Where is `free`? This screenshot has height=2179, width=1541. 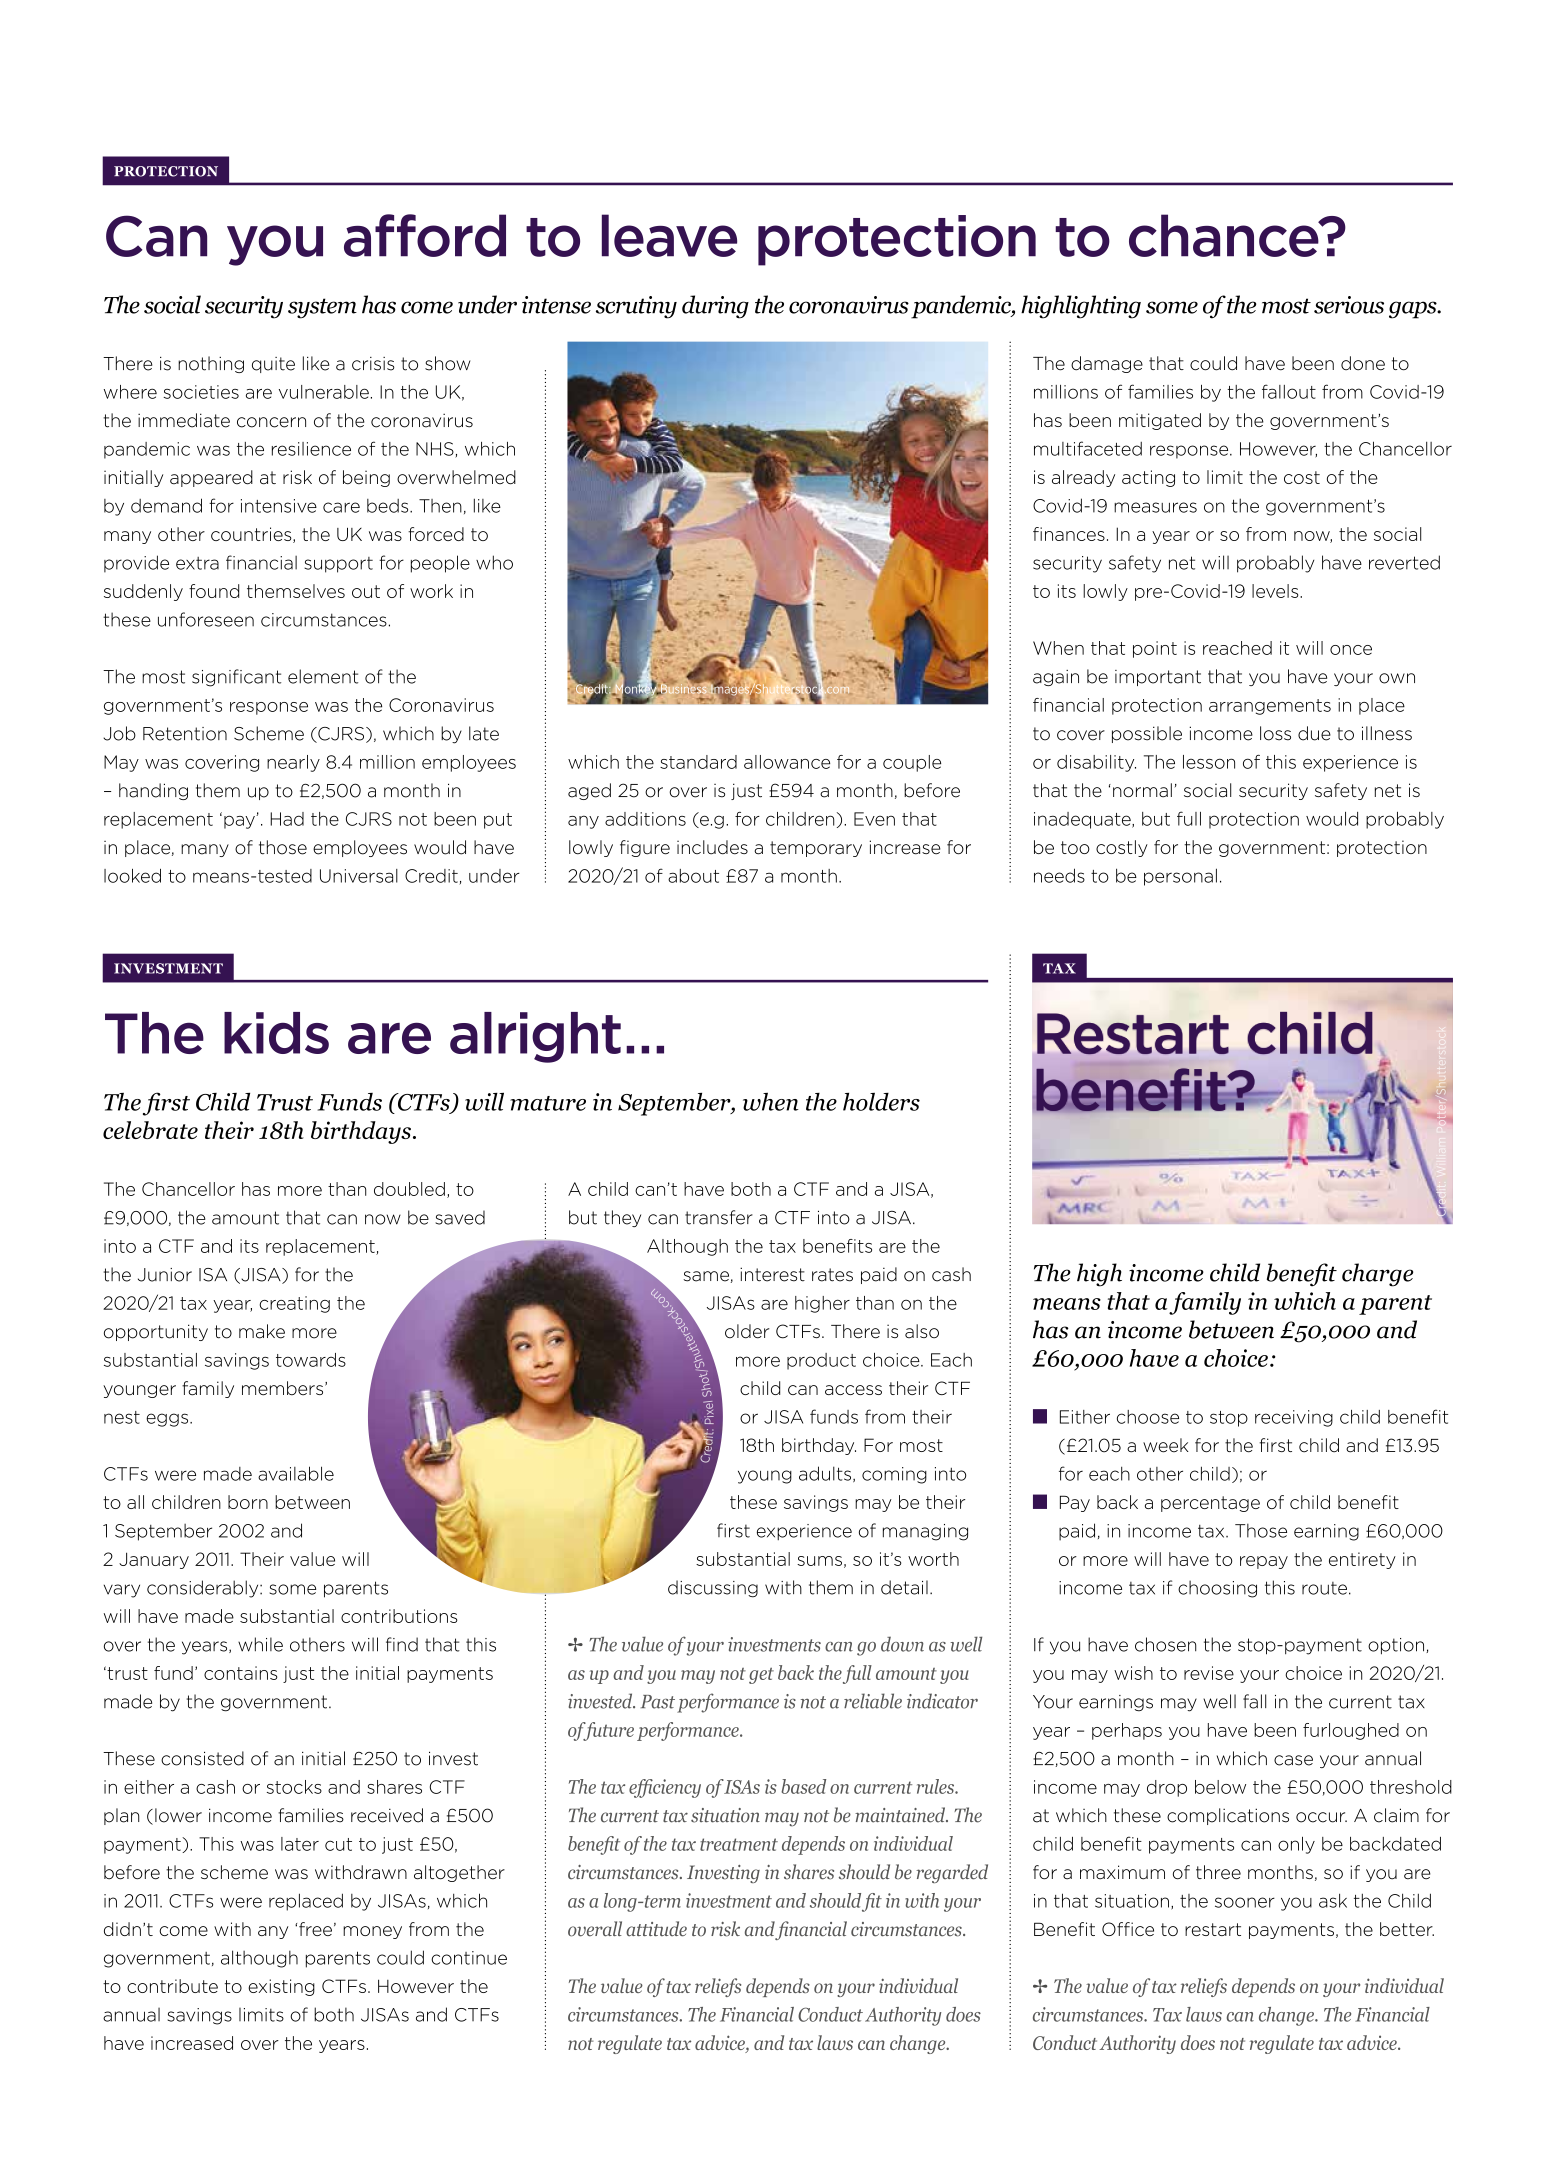
free is located at coordinates (315, 1929).
